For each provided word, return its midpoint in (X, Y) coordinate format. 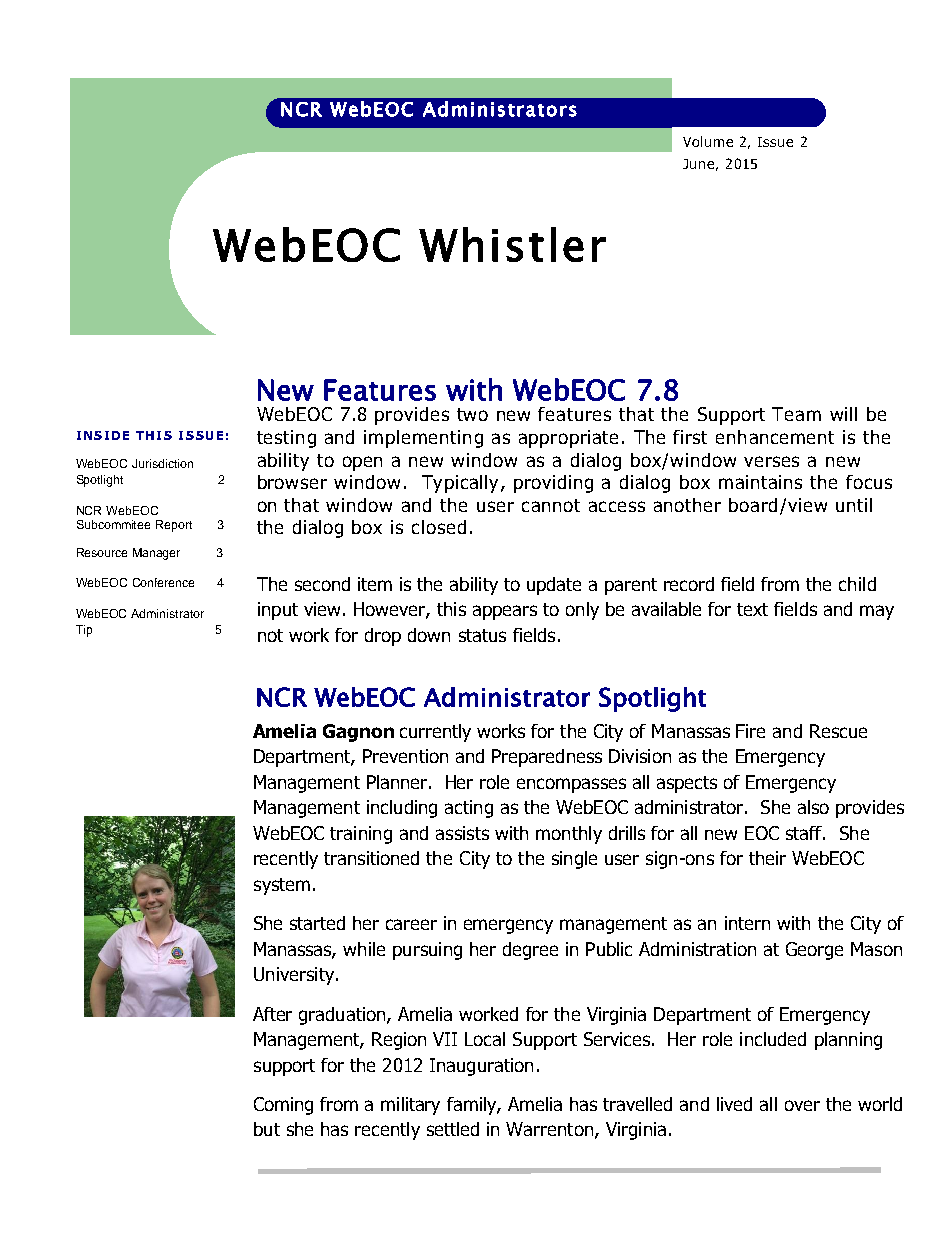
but (267, 1129)
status (482, 635)
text (752, 609)
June (698, 164)
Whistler (512, 244)
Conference (163, 582)
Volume (708, 141)
